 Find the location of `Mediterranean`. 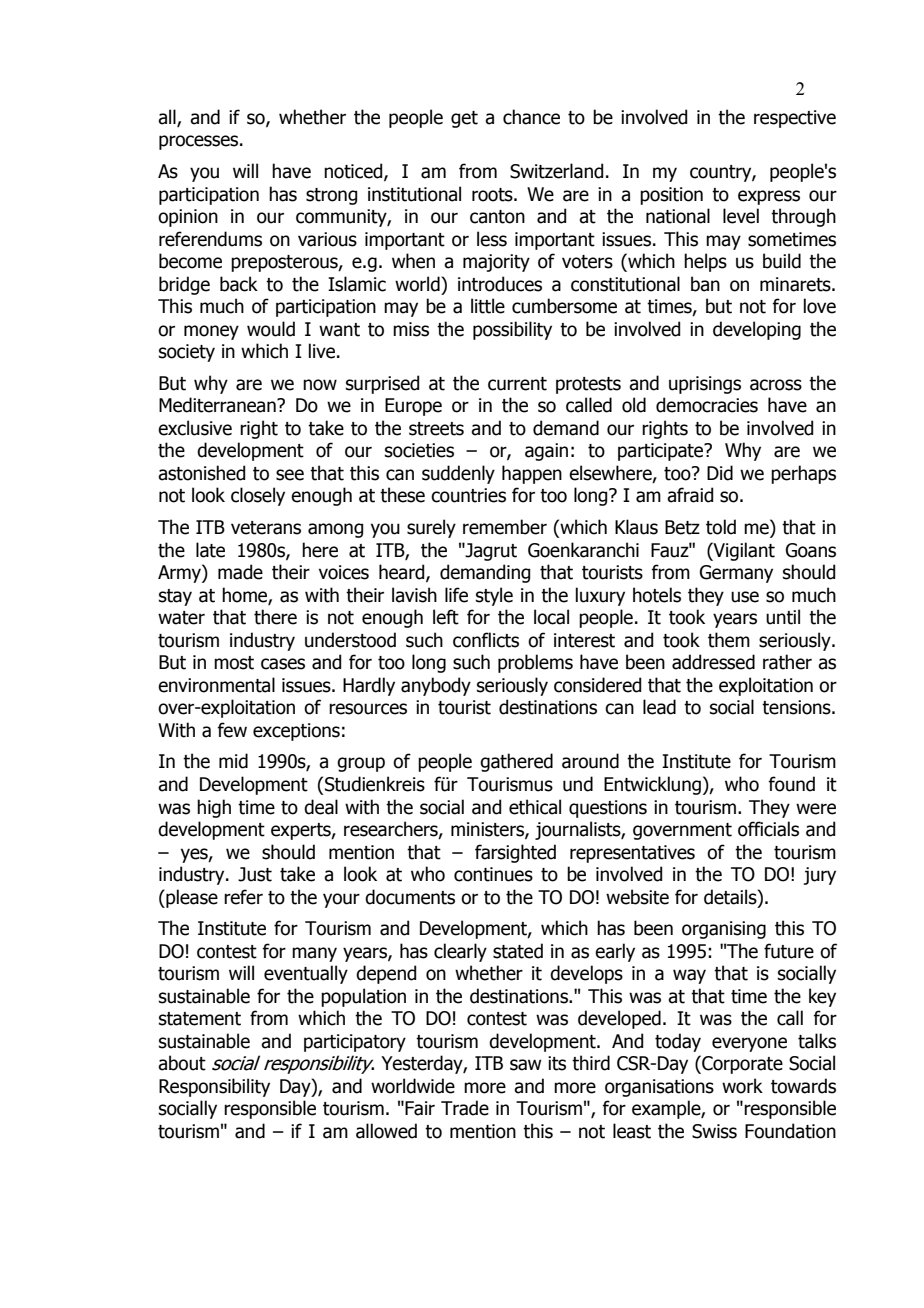

Mediterranean is located at coordinates (218, 405).
